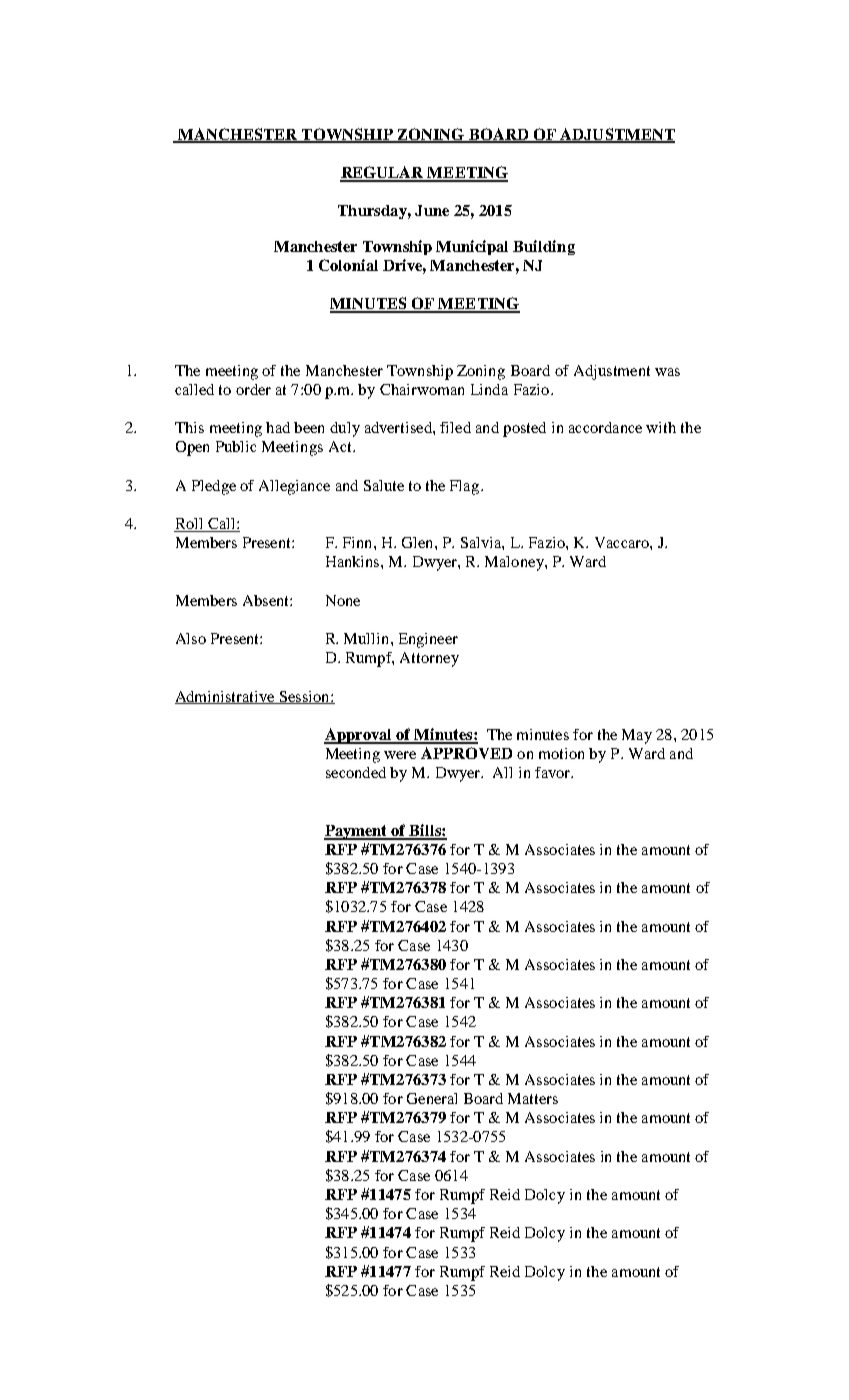  I want to click on Building, so click(544, 247).
